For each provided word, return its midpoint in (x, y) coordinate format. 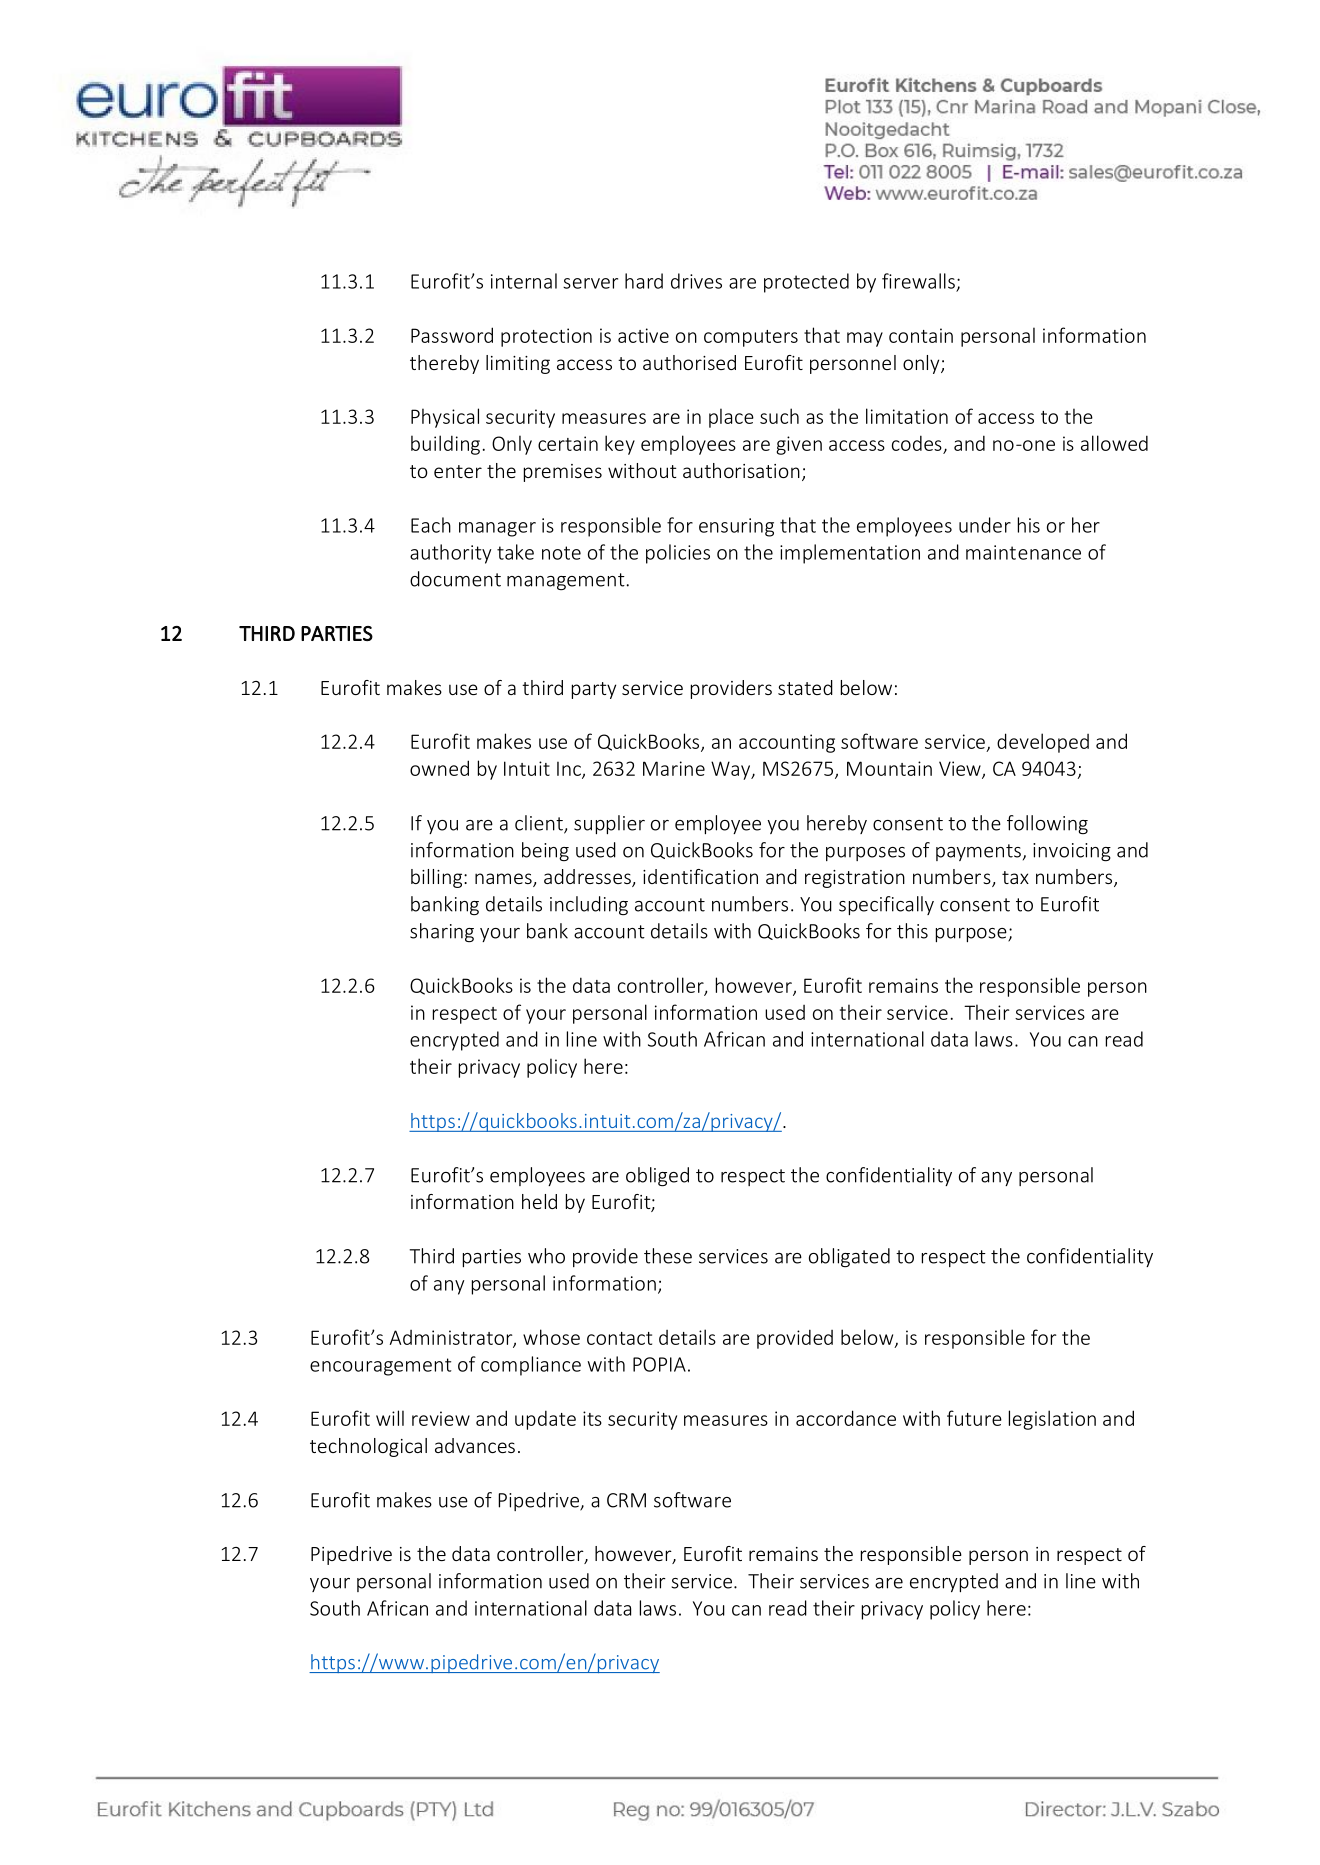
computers (751, 338)
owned (439, 768)
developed (1043, 743)
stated (805, 687)
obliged (657, 1176)
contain (921, 335)
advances (475, 1445)
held (539, 1201)
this (912, 931)
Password (452, 335)
